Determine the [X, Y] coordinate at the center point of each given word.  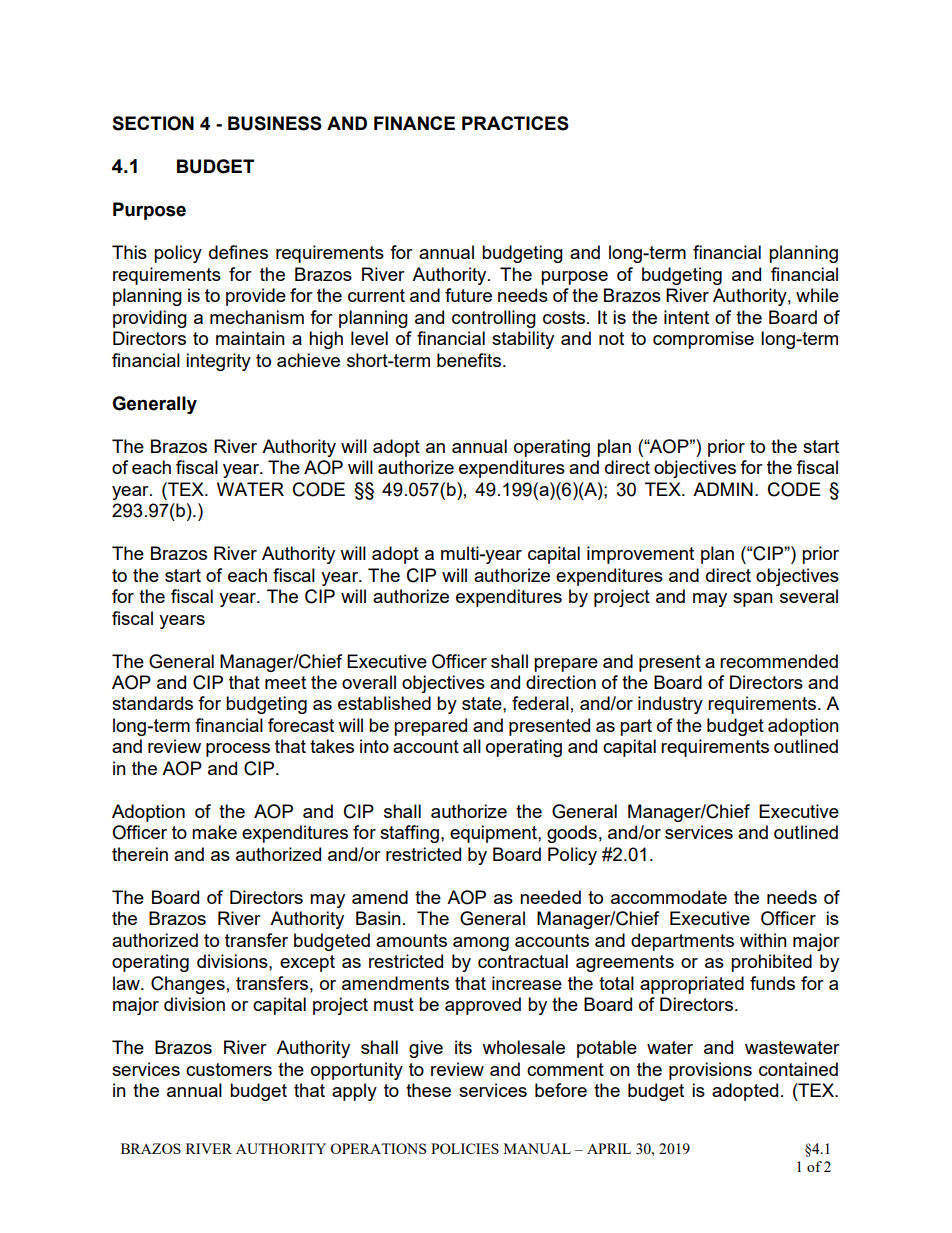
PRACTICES [515, 123]
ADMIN [723, 489]
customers [229, 1069]
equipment [494, 834]
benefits [469, 360]
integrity [218, 362]
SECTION [153, 123]
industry [670, 705]
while [817, 295]
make [214, 832]
